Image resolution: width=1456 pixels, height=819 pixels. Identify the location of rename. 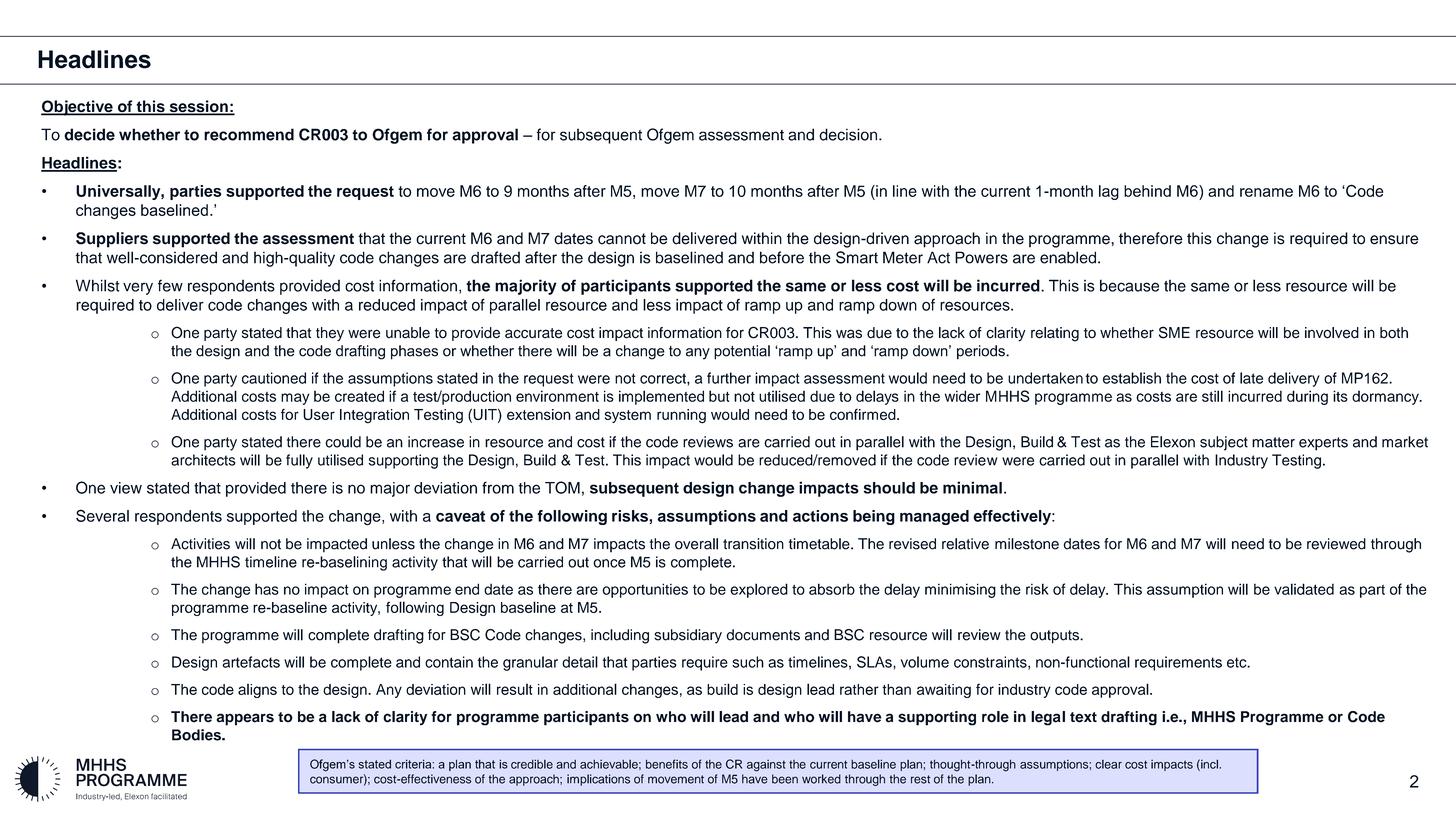
(1266, 192).
